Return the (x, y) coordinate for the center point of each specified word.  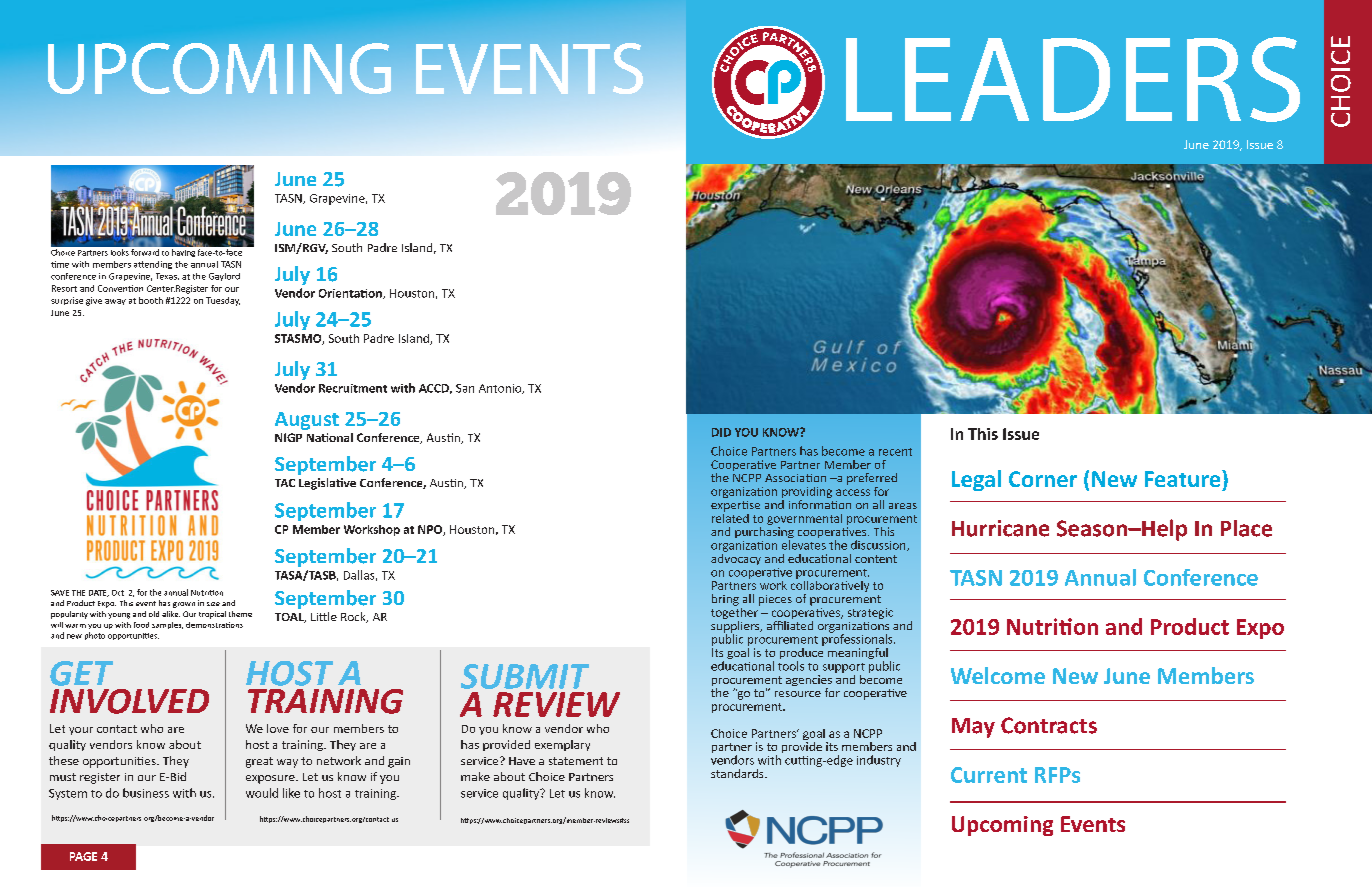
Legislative (327, 484)
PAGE (83, 856)
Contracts (1049, 725)
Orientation (351, 294)
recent (895, 452)
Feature (1184, 478)
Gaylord (224, 277)
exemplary (562, 745)
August (307, 421)
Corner (1043, 479)
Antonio (501, 389)
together (735, 613)
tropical (212, 615)
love (278, 728)
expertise (735, 506)
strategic (870, 613)
